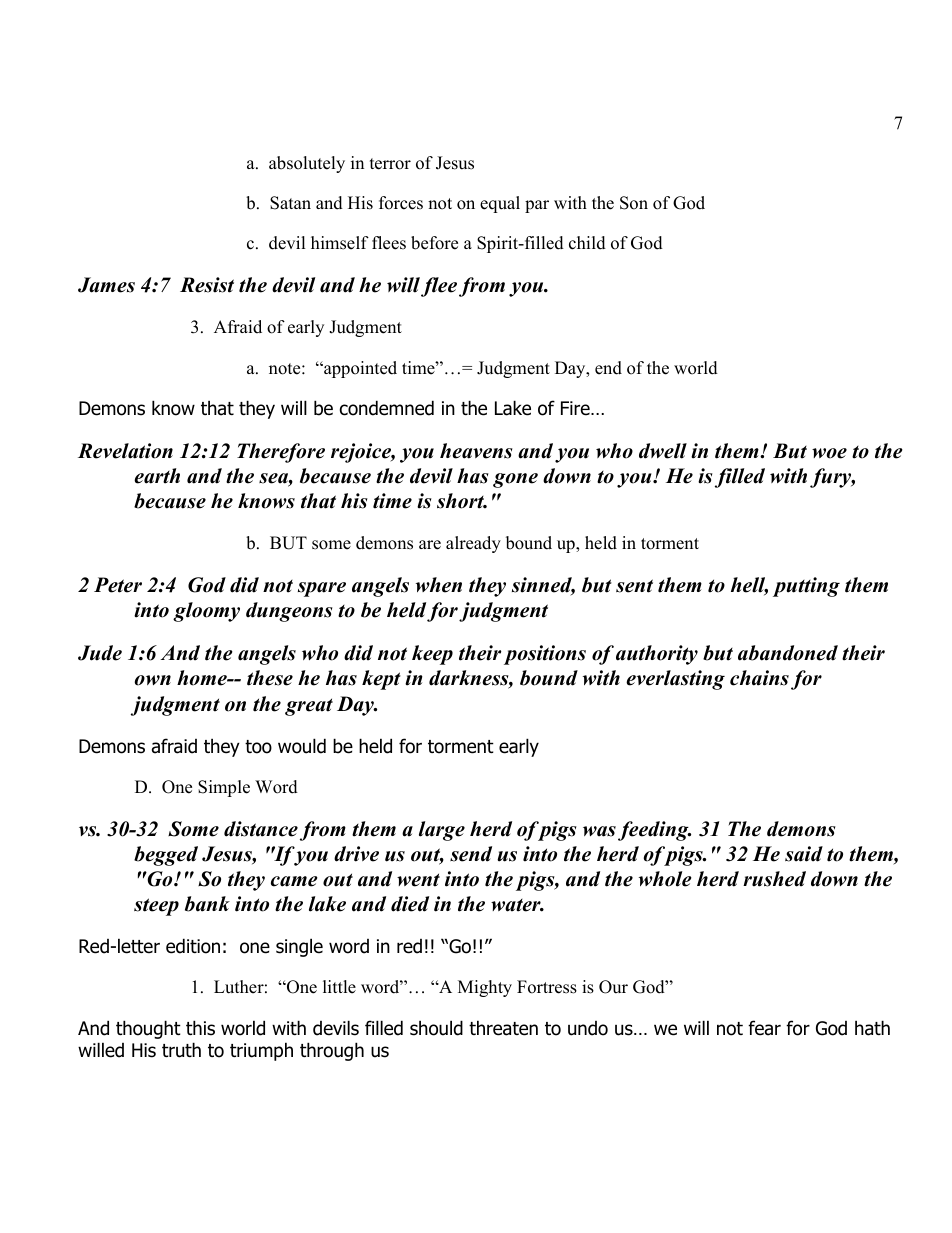 The height and width of the image is (1233, 952). I want to click on keep, so click(432, 655).
